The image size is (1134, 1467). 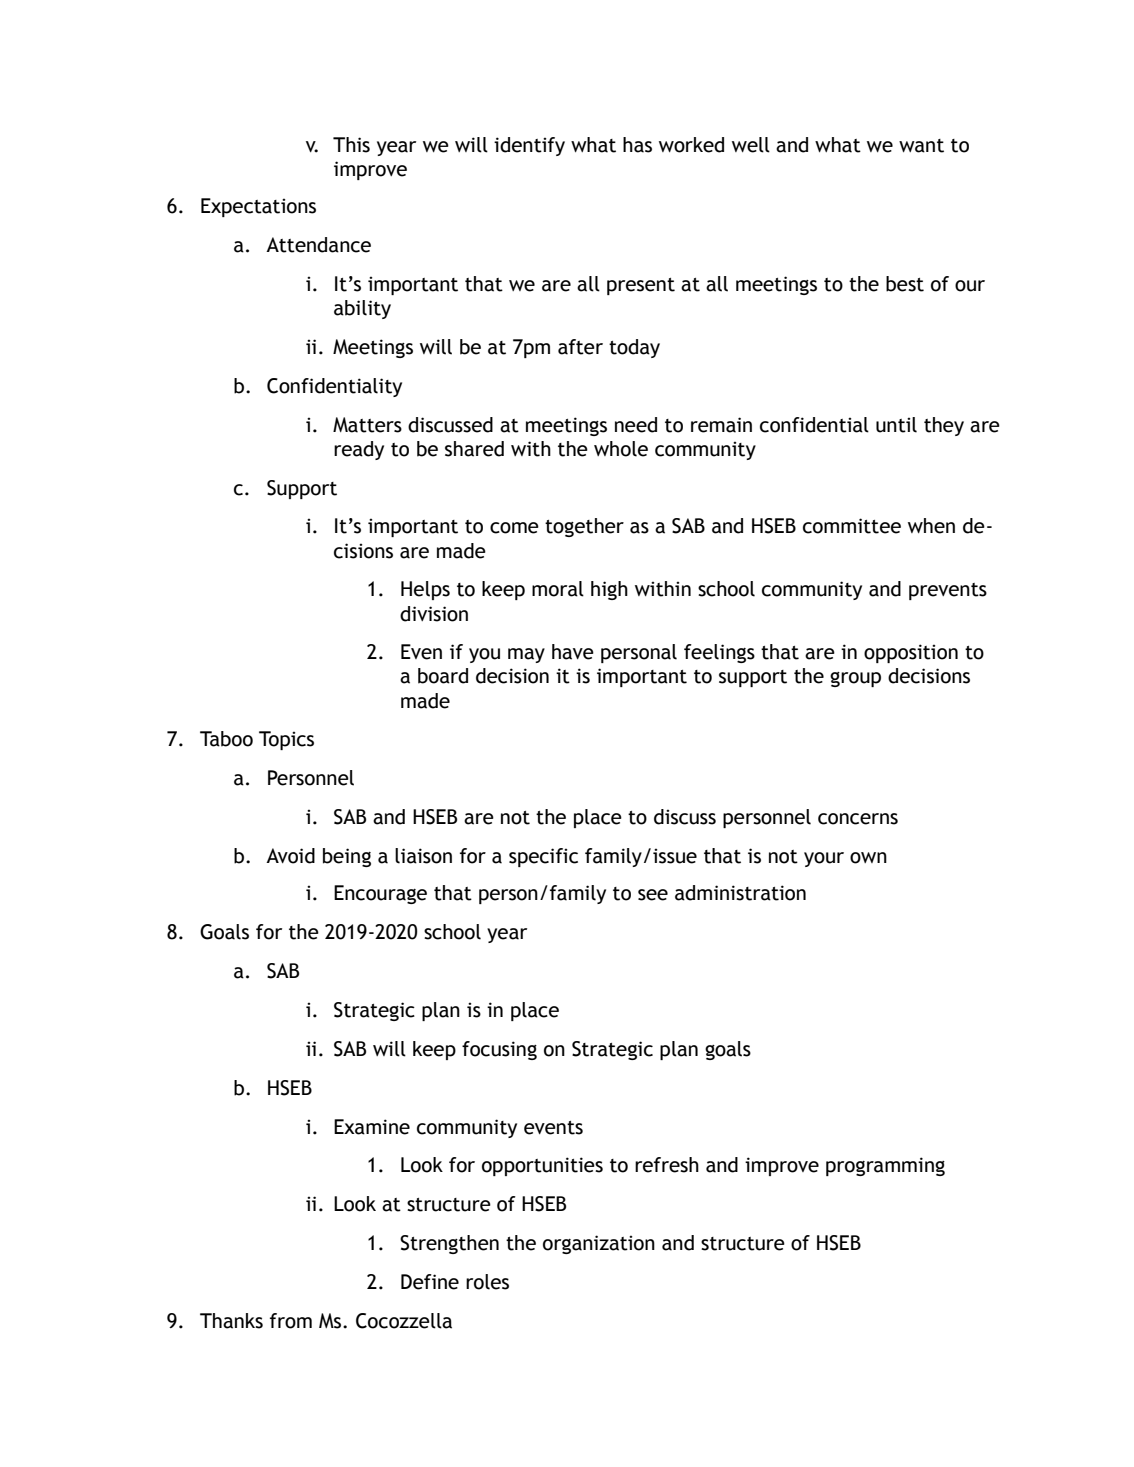 I want to click on Encourage, so click(x=380, y=894).
